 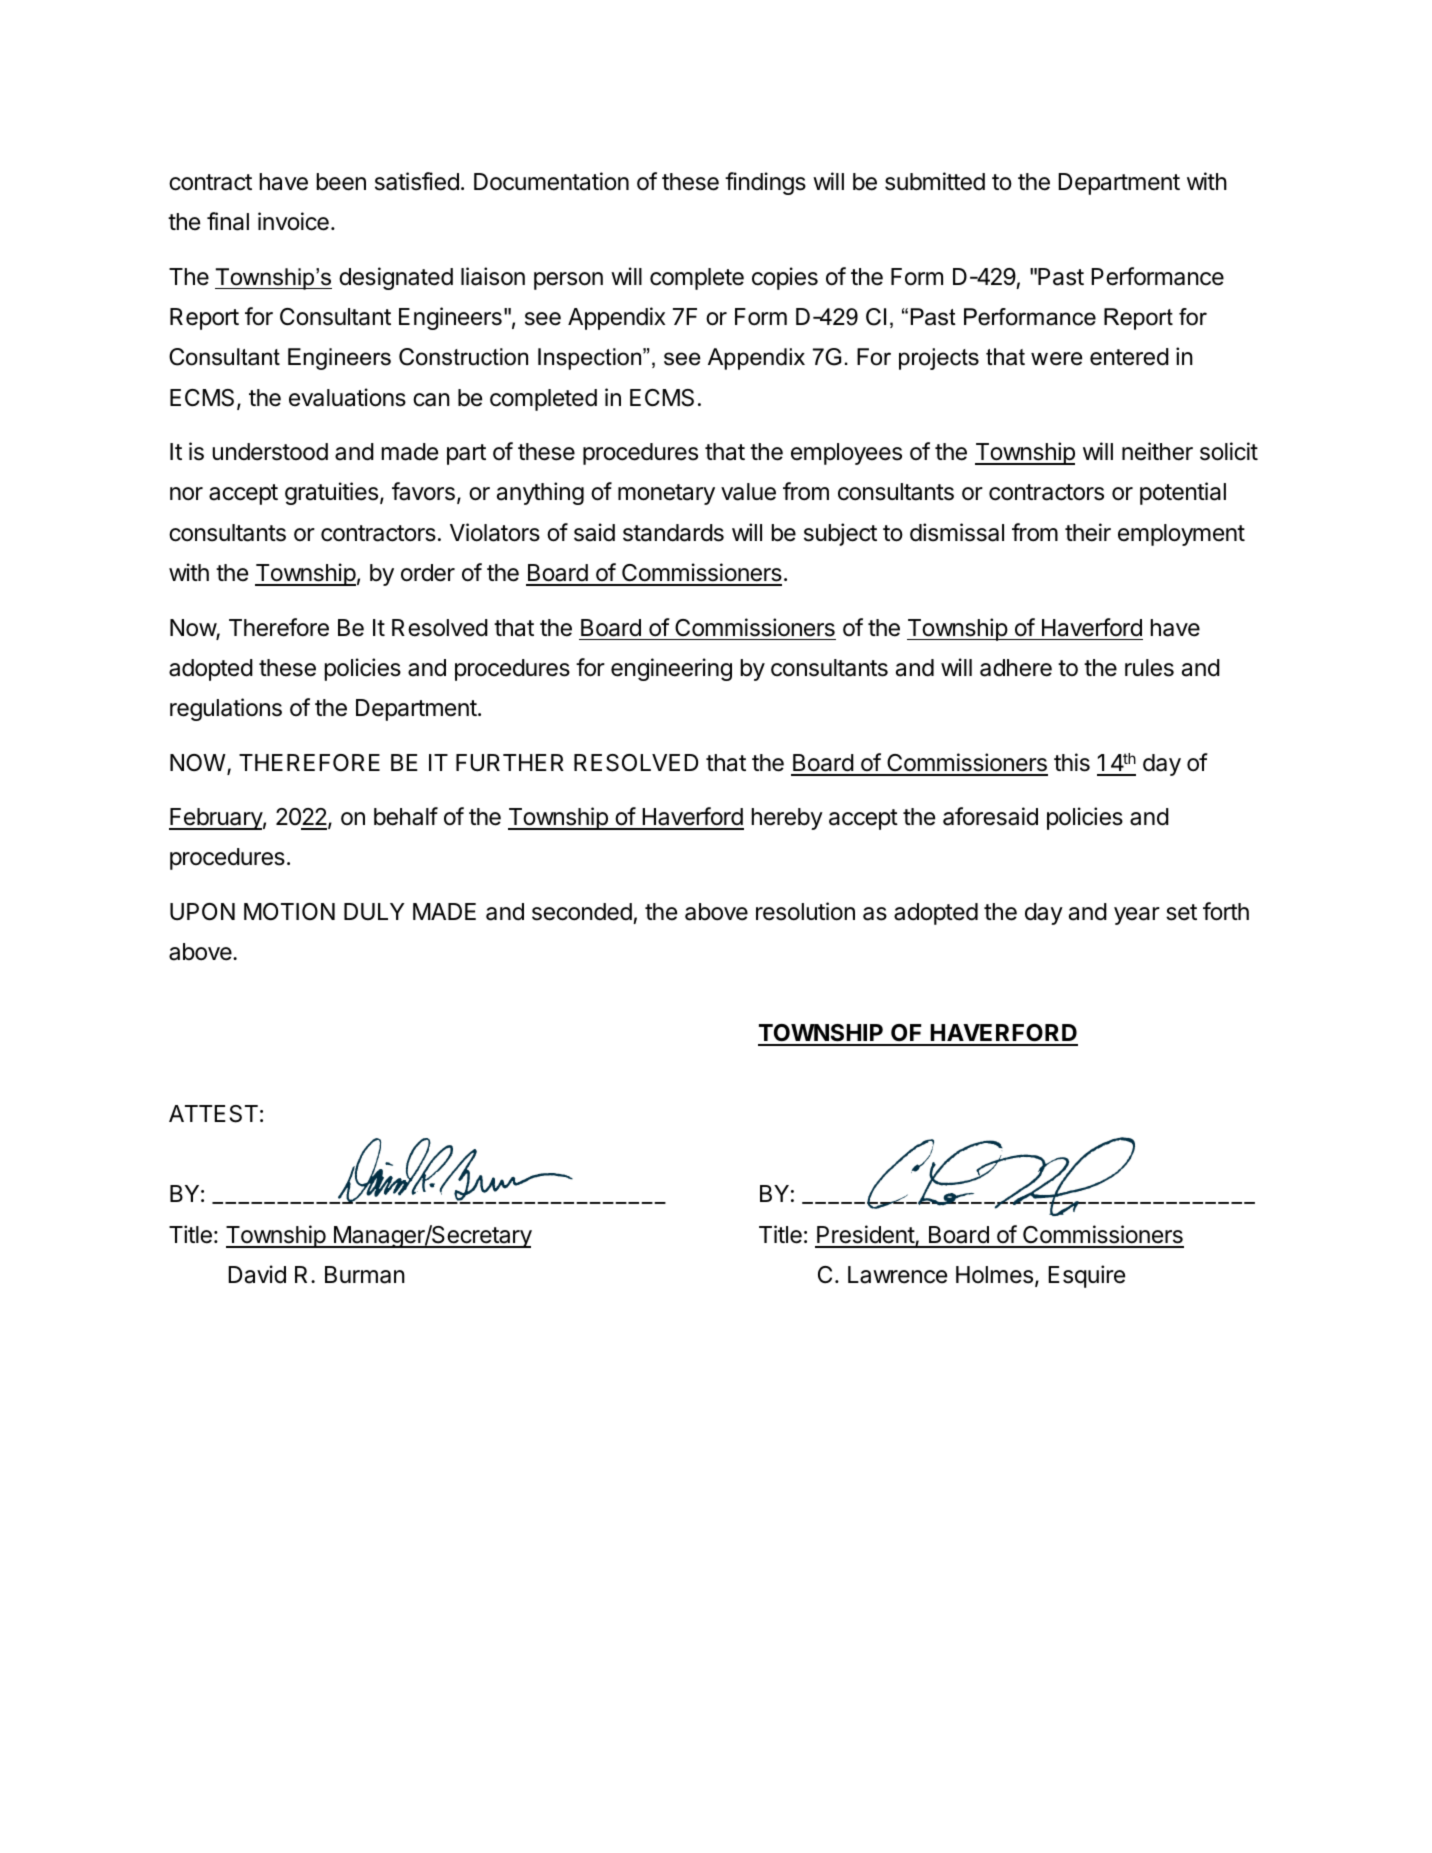 What do you see at coordinates (765, 183) in the screenshot?
I see `findings` at bounding box center [765, 183].
